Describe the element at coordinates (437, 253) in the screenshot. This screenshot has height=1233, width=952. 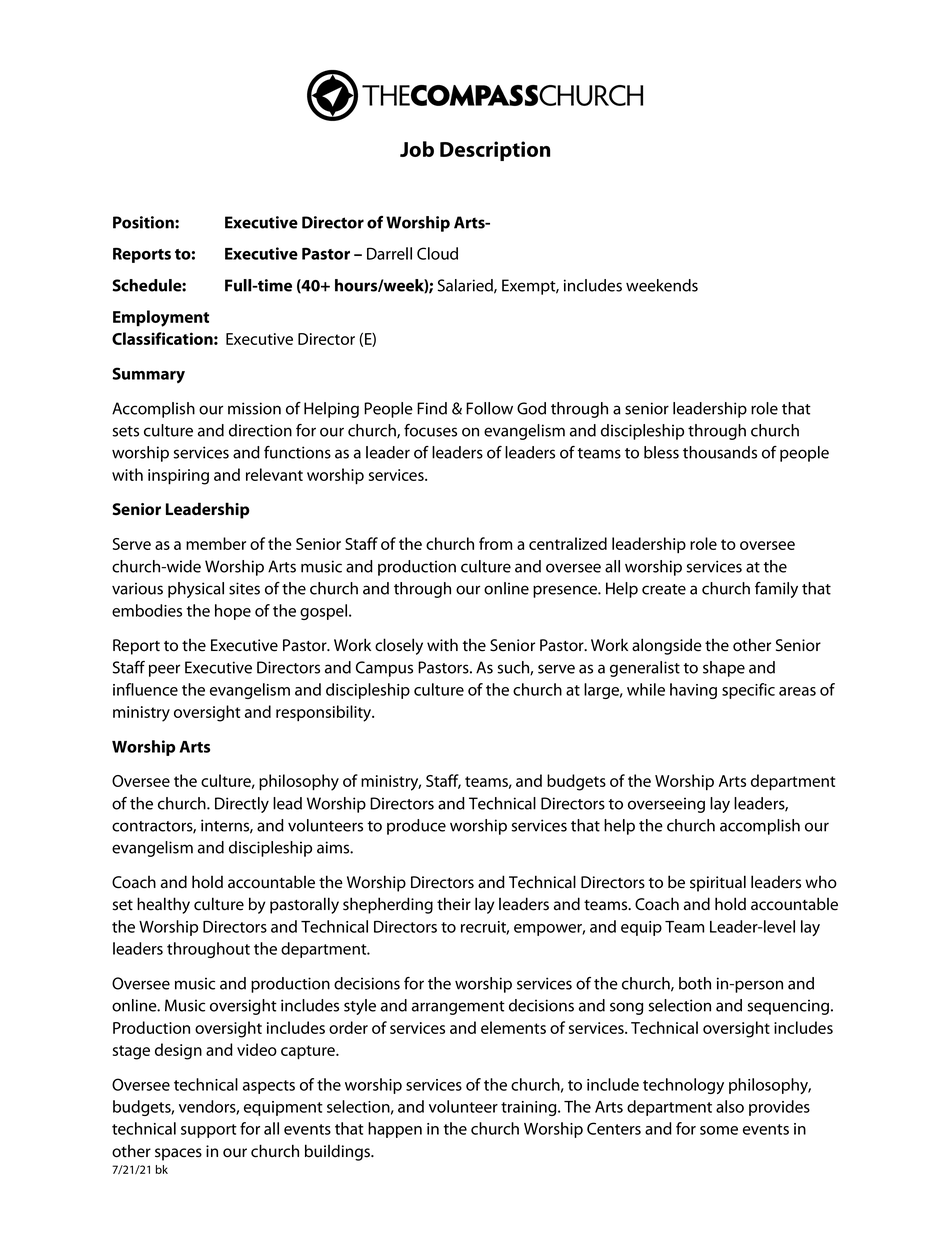
I see `Cloud` at that location.
